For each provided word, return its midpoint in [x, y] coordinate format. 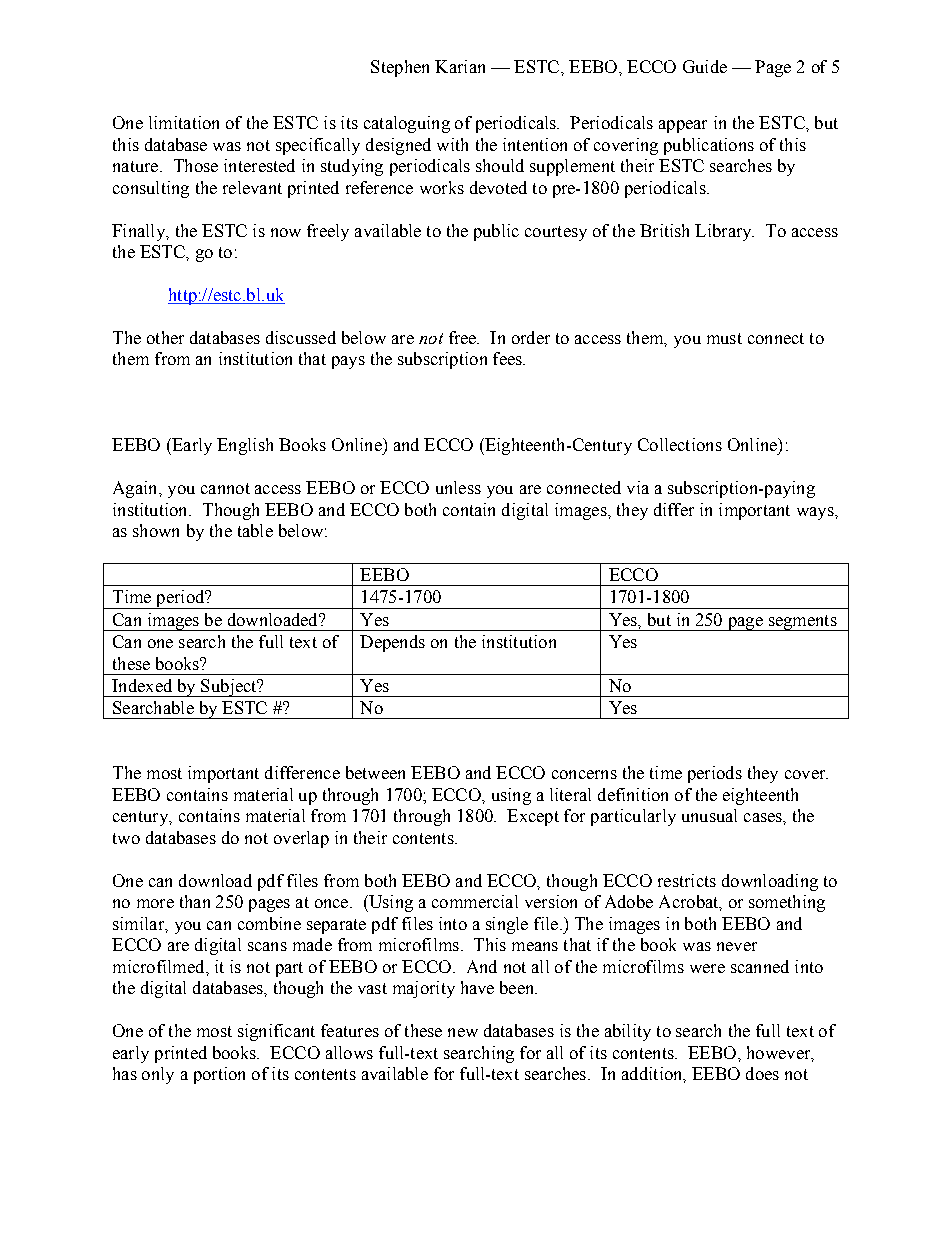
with [452, 144]
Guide [705, 66]
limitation [184, 122]
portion [219, 1075]
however [780, 1053]
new [463, 1032]
